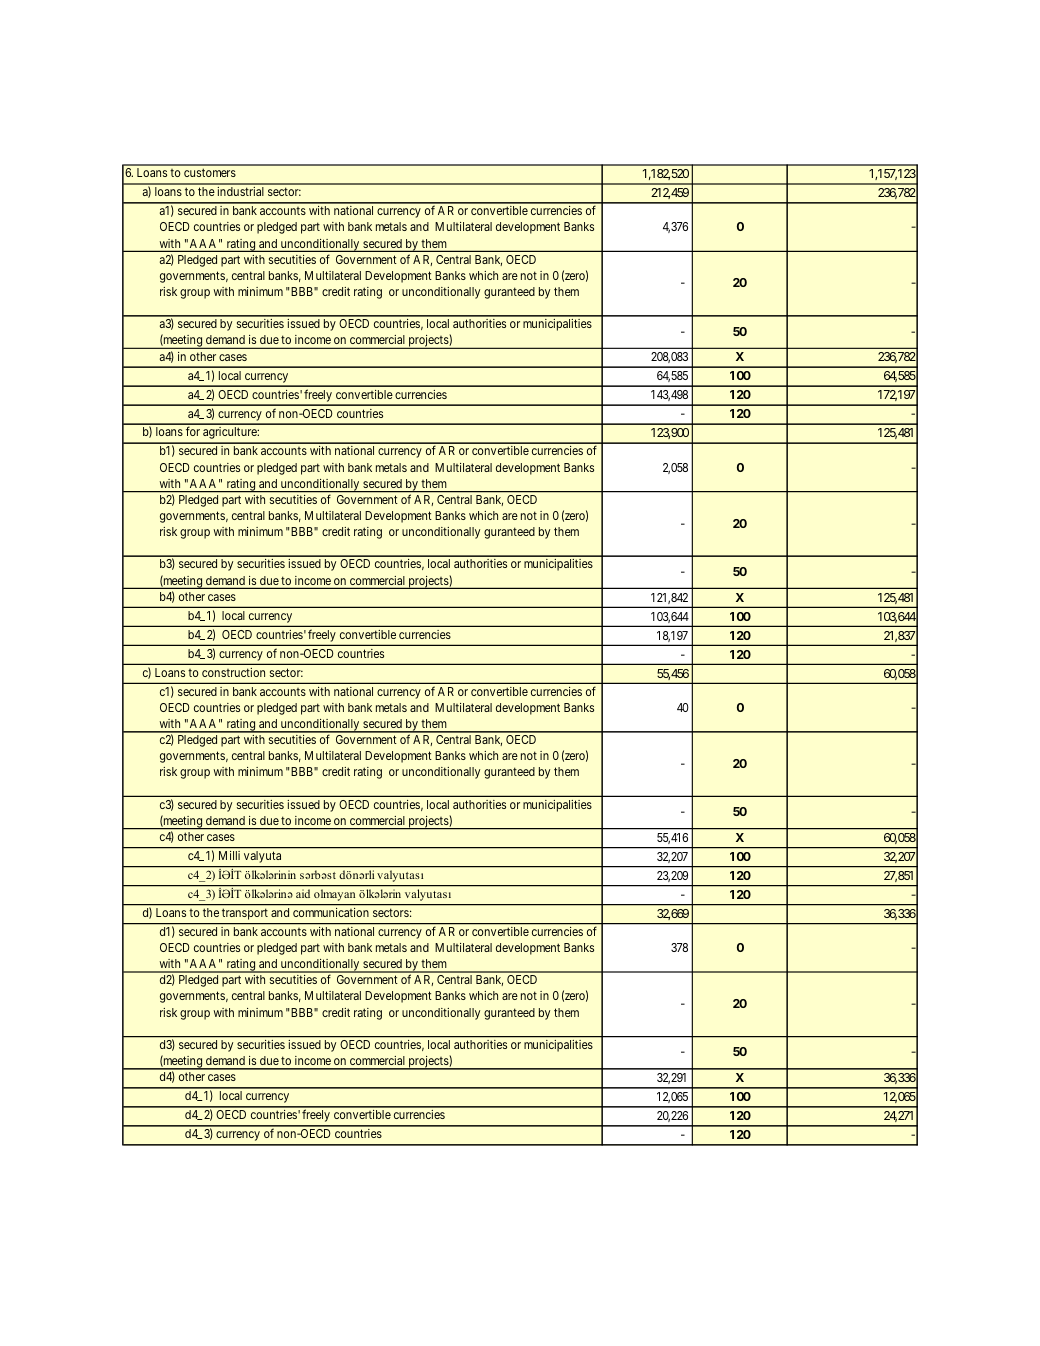 The image size is (1040, 1346). I want to click on customers, so click(210, 172).
